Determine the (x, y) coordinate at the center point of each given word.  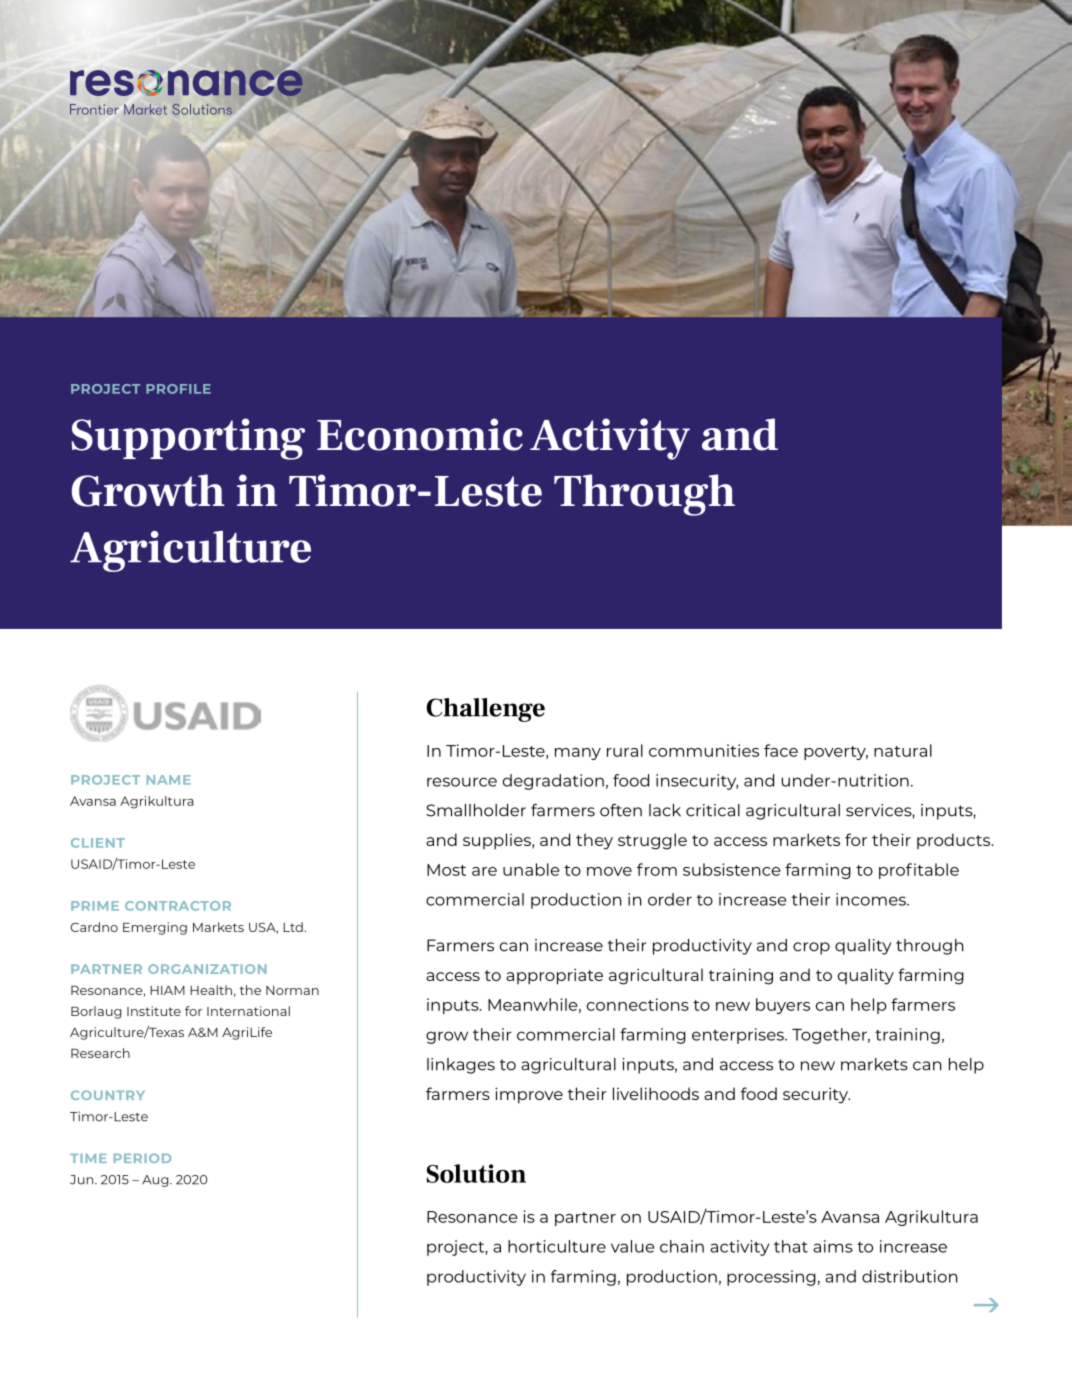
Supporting (188, 439)
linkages (461, 1066)
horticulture (557, 1246)
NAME (169, 780)
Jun (83, 1180)
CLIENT (98, 843)
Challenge (485, 710)
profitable (919, 871)
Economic (420, 434)
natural (903, 750)
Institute (154, 1011)
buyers (783, 1006)
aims (833, 1246)
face (781, 750)
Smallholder (476, 810)
